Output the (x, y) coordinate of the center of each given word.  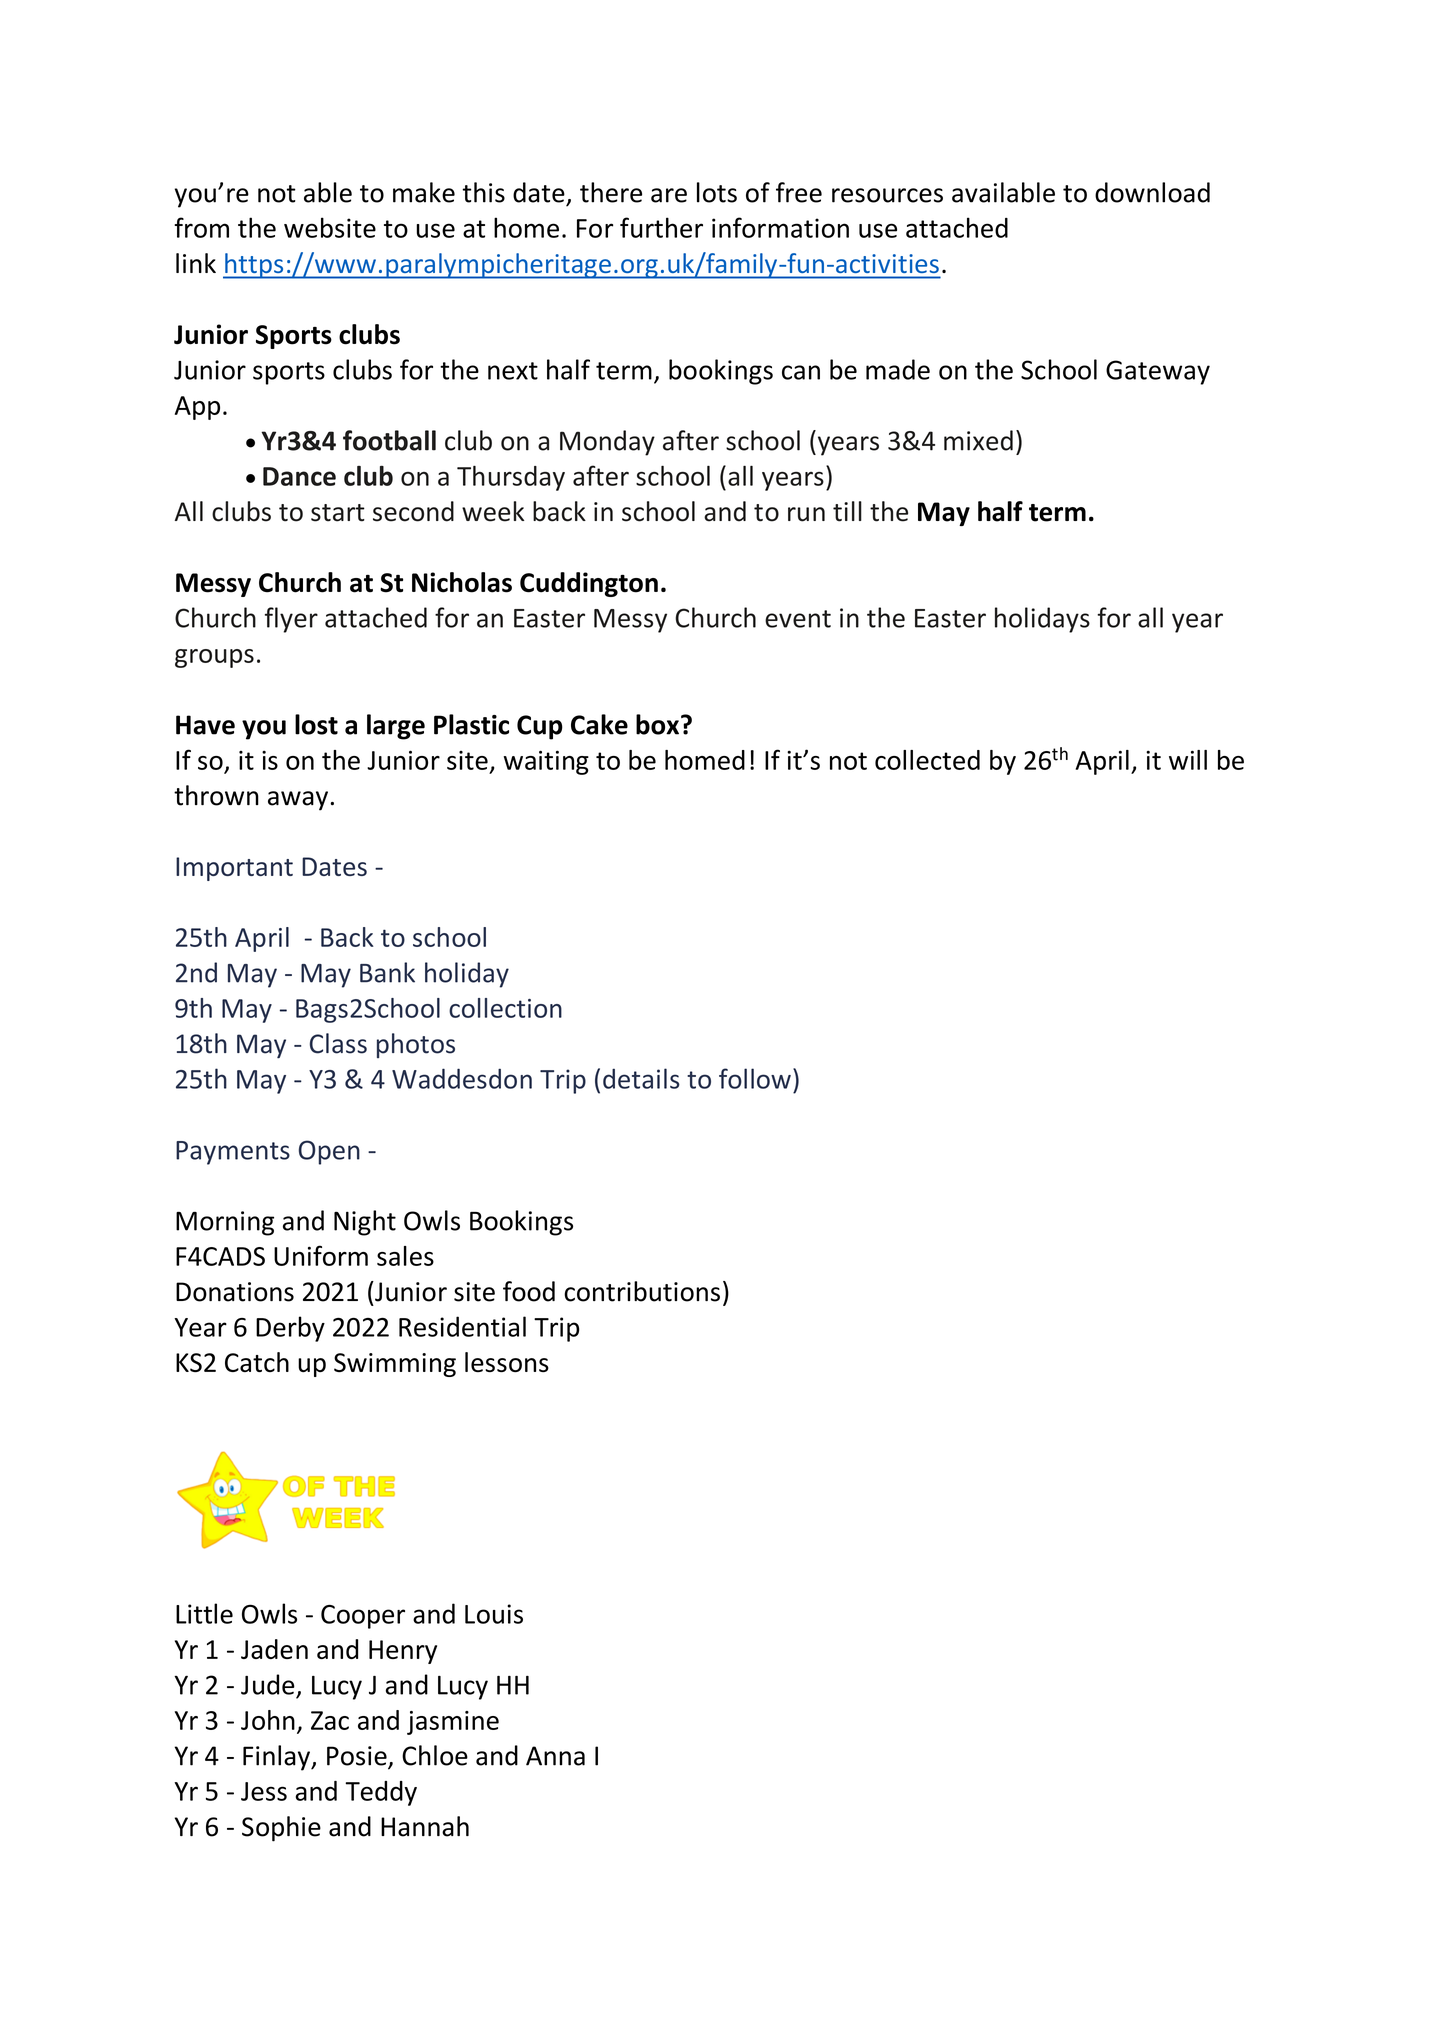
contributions (642, 1291)
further (661, 227)
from (201, 227)
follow (755, 1078)
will (1188, 760)
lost (316, 724)
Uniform (321, 1255)
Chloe (435, 1755)
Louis (494, 1614)
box (659, 724)
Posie (358, 1757)
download (1152, 192)
